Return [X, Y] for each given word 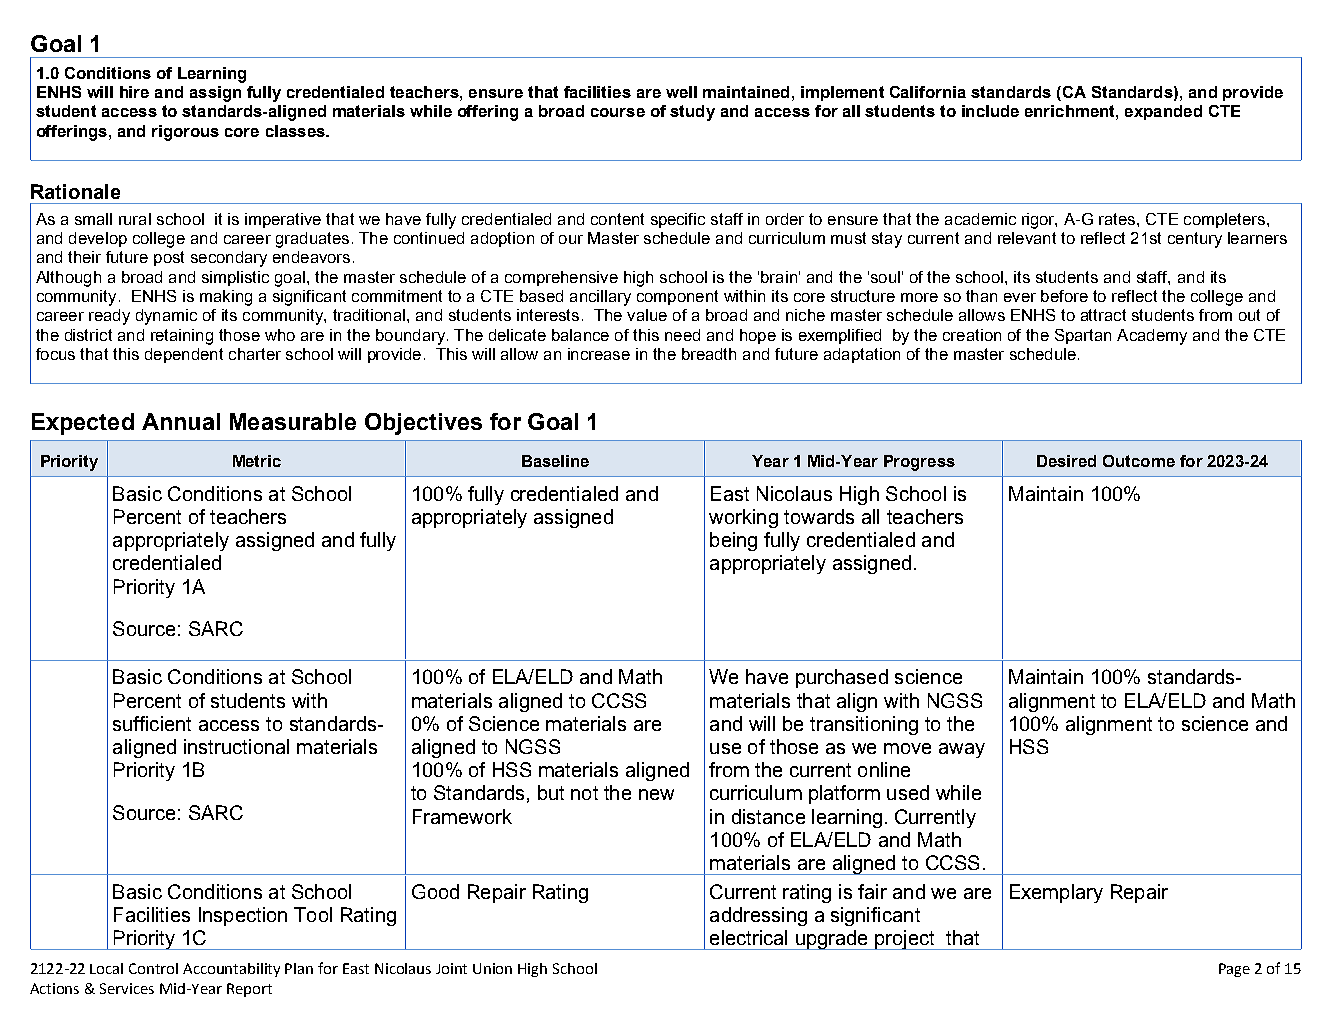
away [962, 750]
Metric [257, 461]
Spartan [1083, 336]
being [733, 541]
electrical [748, 937]
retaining [182, 337]
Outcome [1139, 461]
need [682, 335]
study [692, 113]
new [656, 794]
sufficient [152, 723]
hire [134, 92]
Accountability [231, 970]
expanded [1163, 112]
